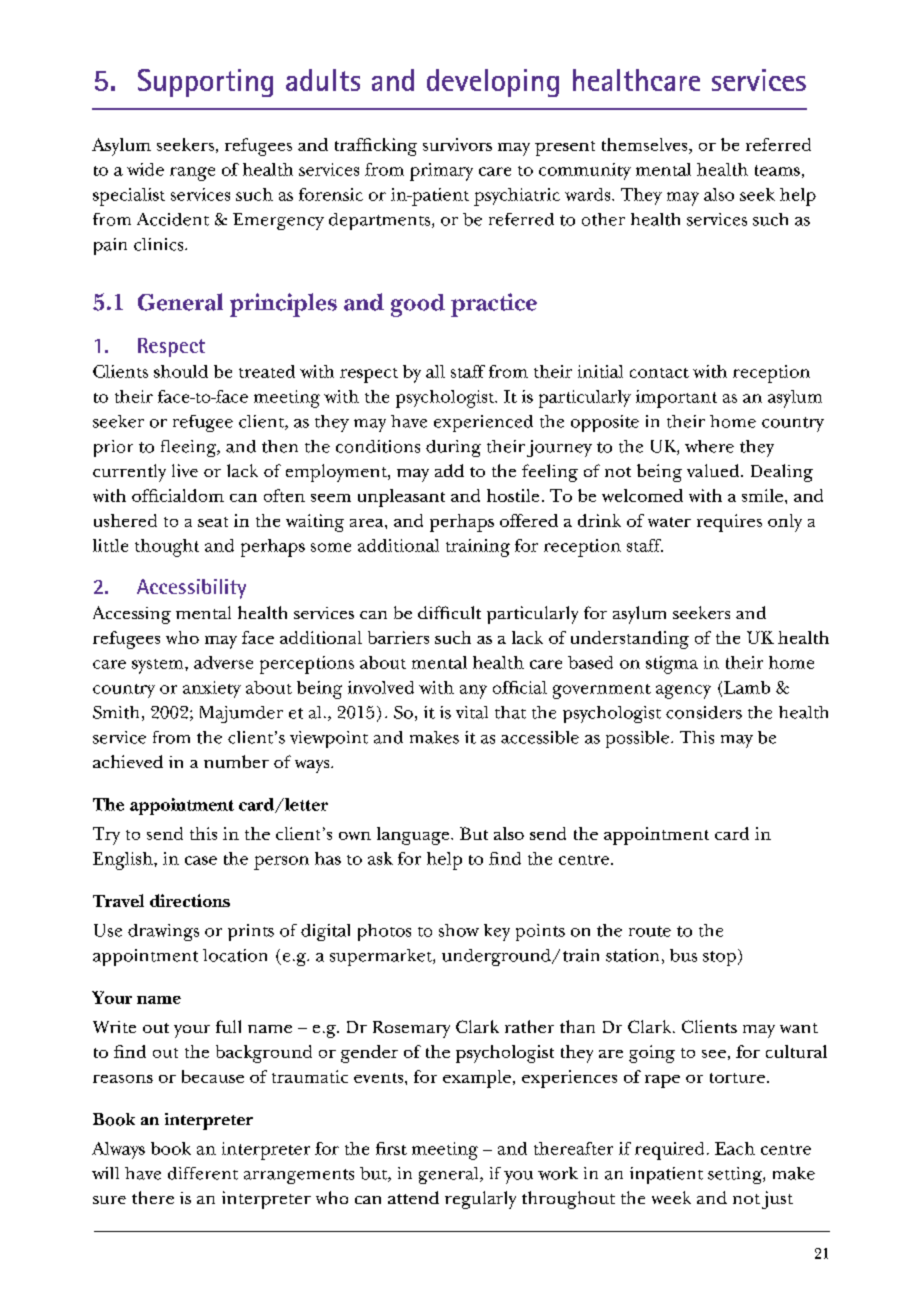 The height and width of the page is (1308, 924). Describe the element at coordinates (714, 470) in the page. I see `valued` at that location.
